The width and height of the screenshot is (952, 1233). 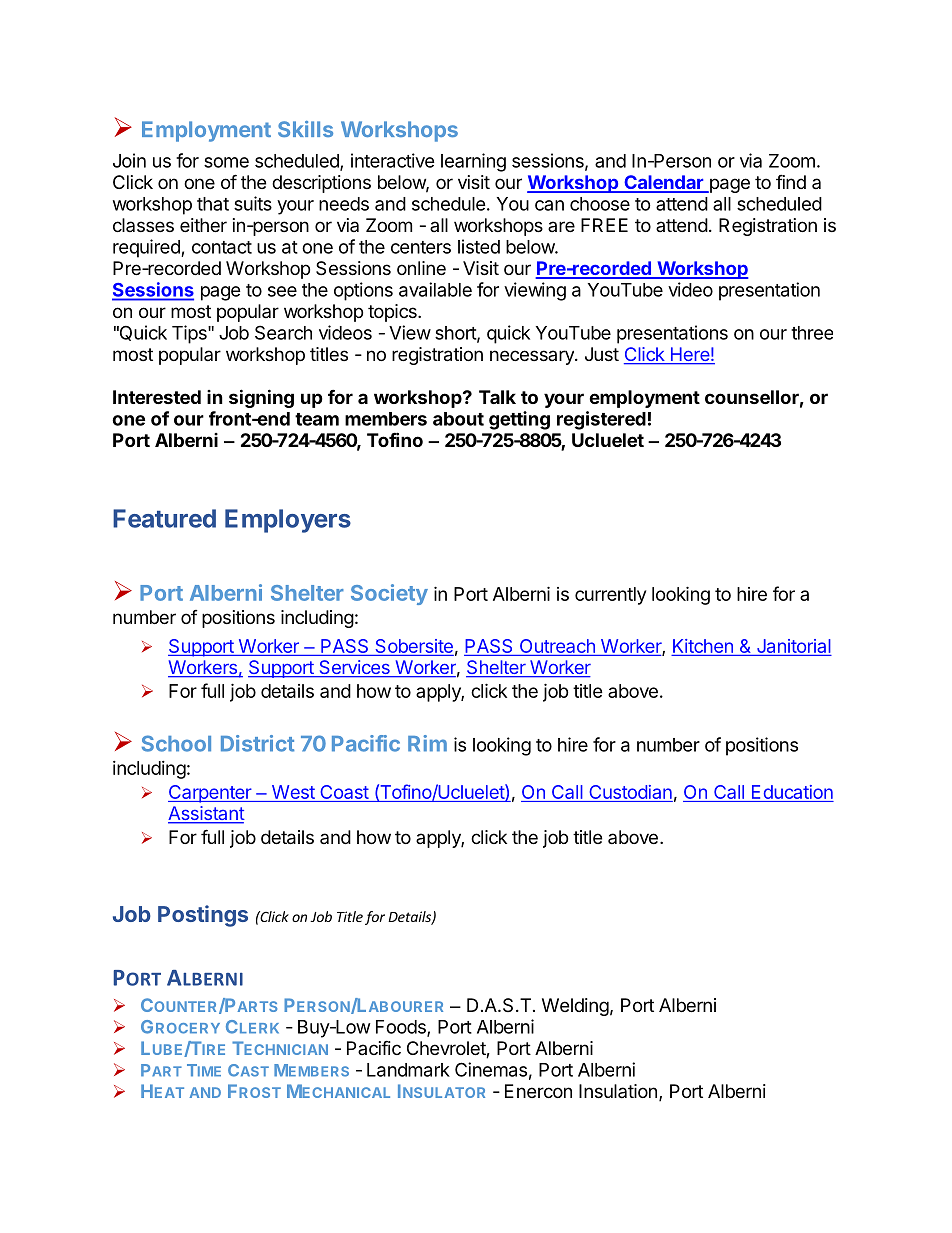 What do you see at coordinates (689, 355) in the screenshot?
I see `Here` at bounding box center [689, 355].
